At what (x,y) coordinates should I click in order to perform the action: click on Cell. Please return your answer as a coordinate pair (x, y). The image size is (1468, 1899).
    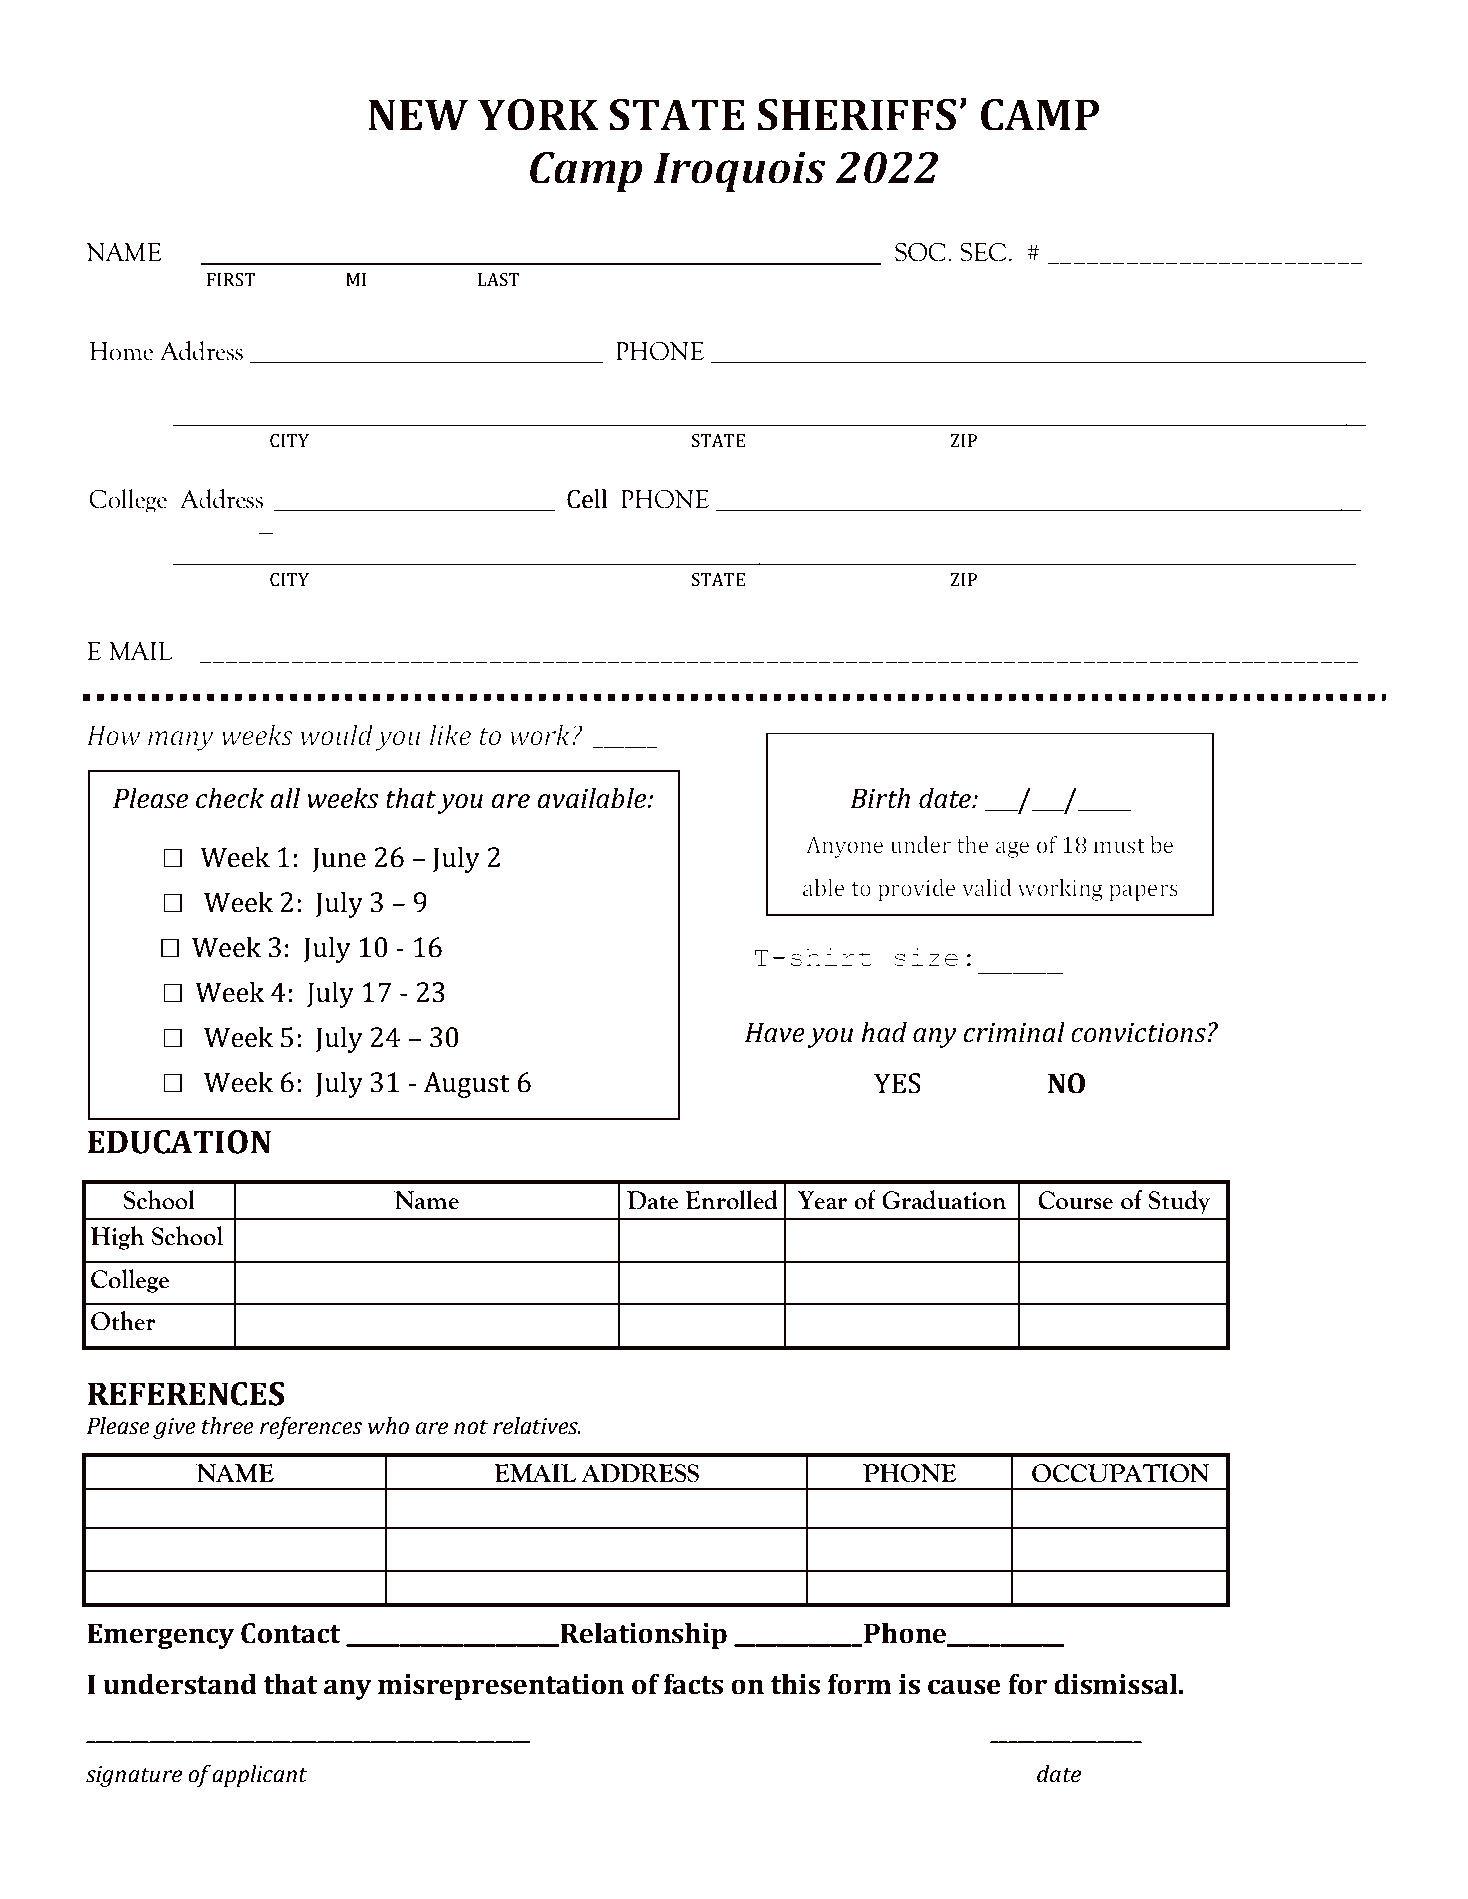
    Looking at the image, I should click on (587, 499).
